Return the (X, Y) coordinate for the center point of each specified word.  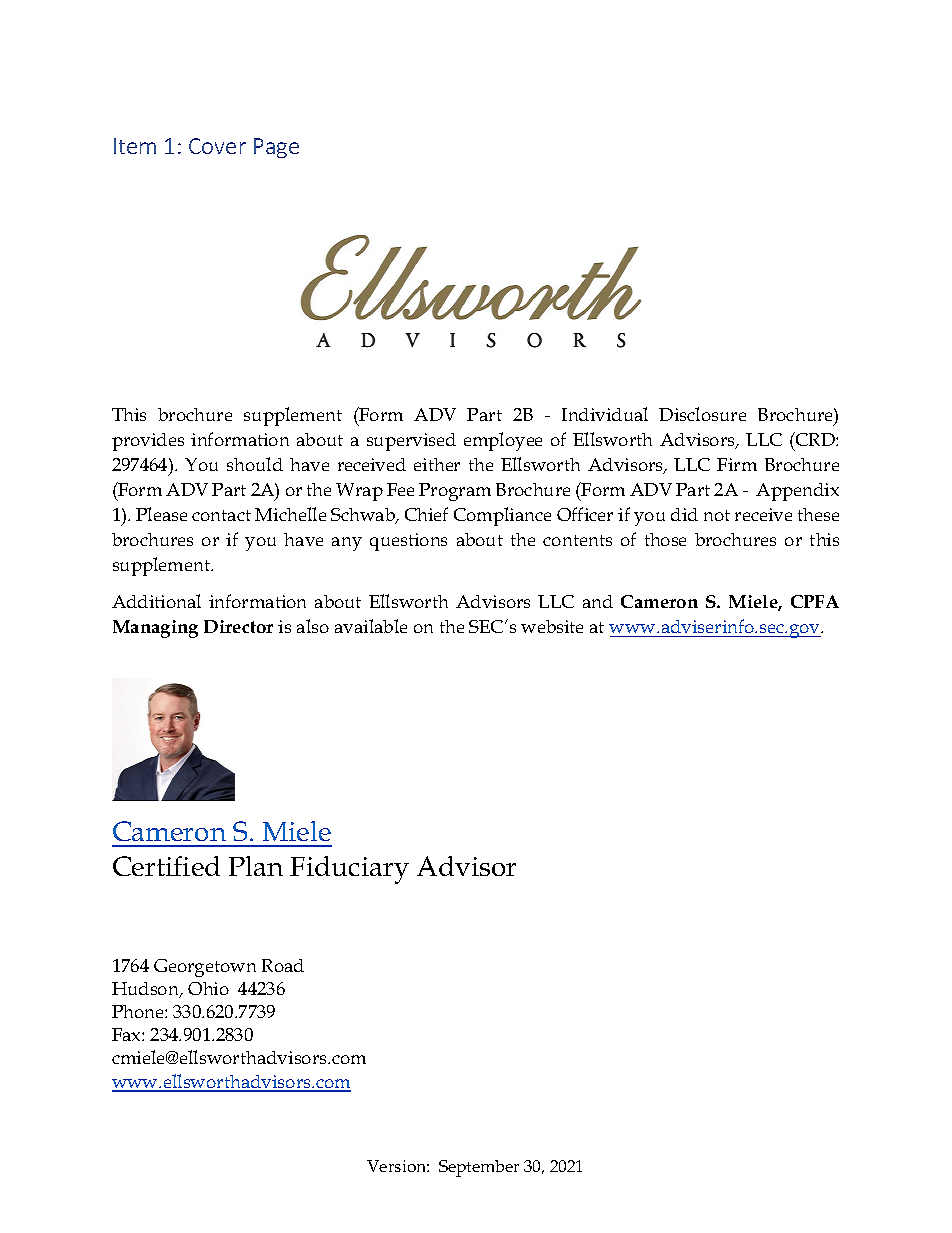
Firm (737, 464)
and (598, 601)
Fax (127, 1034)
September (479, 1168)
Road (283, 965)
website (552, 626)
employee (503, 441)
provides (148, 442)
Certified (166, 866)
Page (276, 148)
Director (238, 626)
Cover (217, 146)
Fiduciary (349, 870)
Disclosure (702, 414)
